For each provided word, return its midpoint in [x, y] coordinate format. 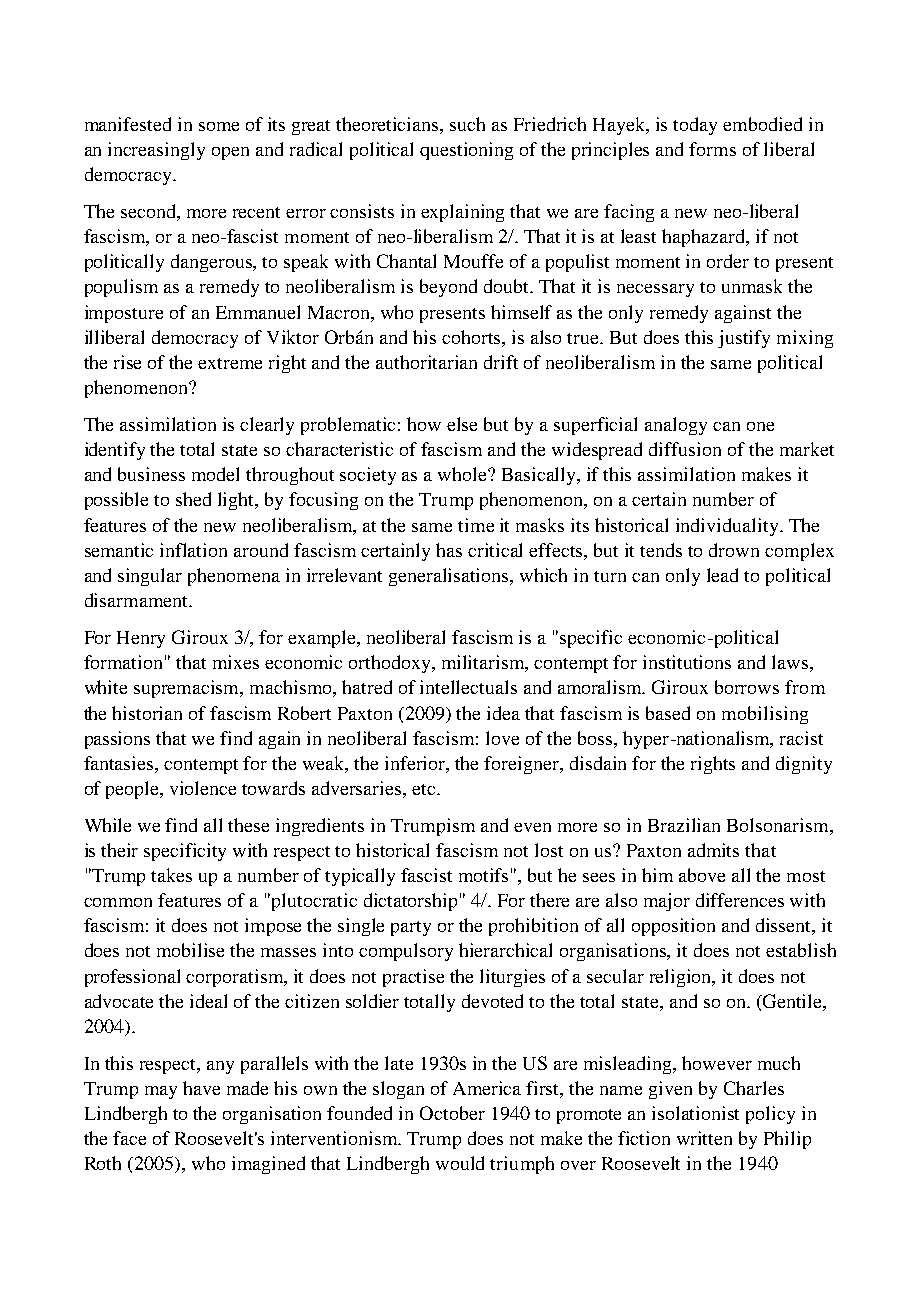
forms [712, 149]
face [129, 1138]
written [704, 1138]
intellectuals [468, 687]
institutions [687, 662]
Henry [141, 639]
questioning [466, 151]
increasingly [156, 151]
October [452, 1113]
